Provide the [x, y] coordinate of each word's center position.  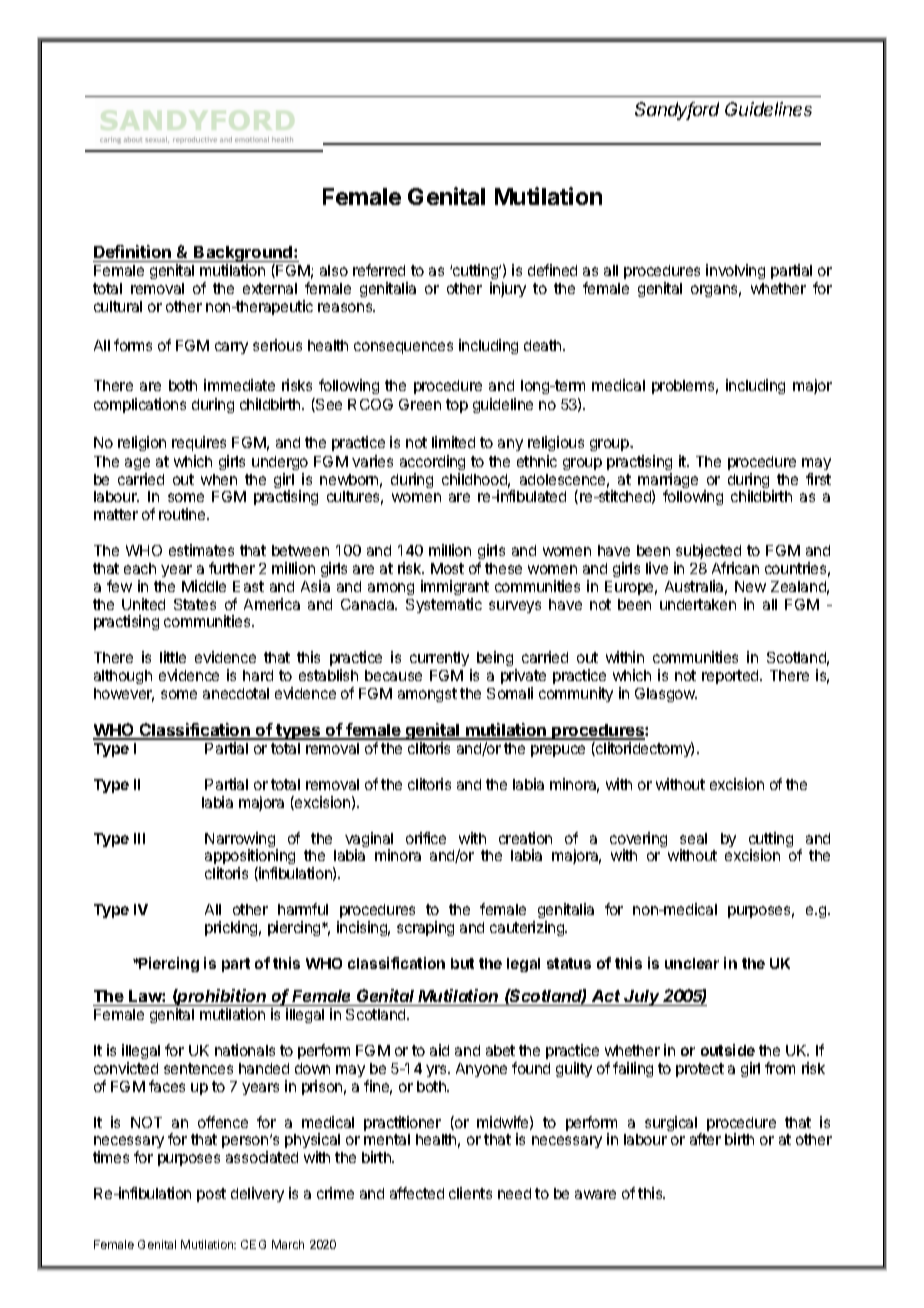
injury [508, 289]
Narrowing [241, 841]
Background [244, 255]
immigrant [455, 587]
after [705, 1139]
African [735, 568]
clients [470, 1193]
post [211, 1195]
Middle [204, 586]
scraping [425, 928]
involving [735, 271]
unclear [692, 963]
